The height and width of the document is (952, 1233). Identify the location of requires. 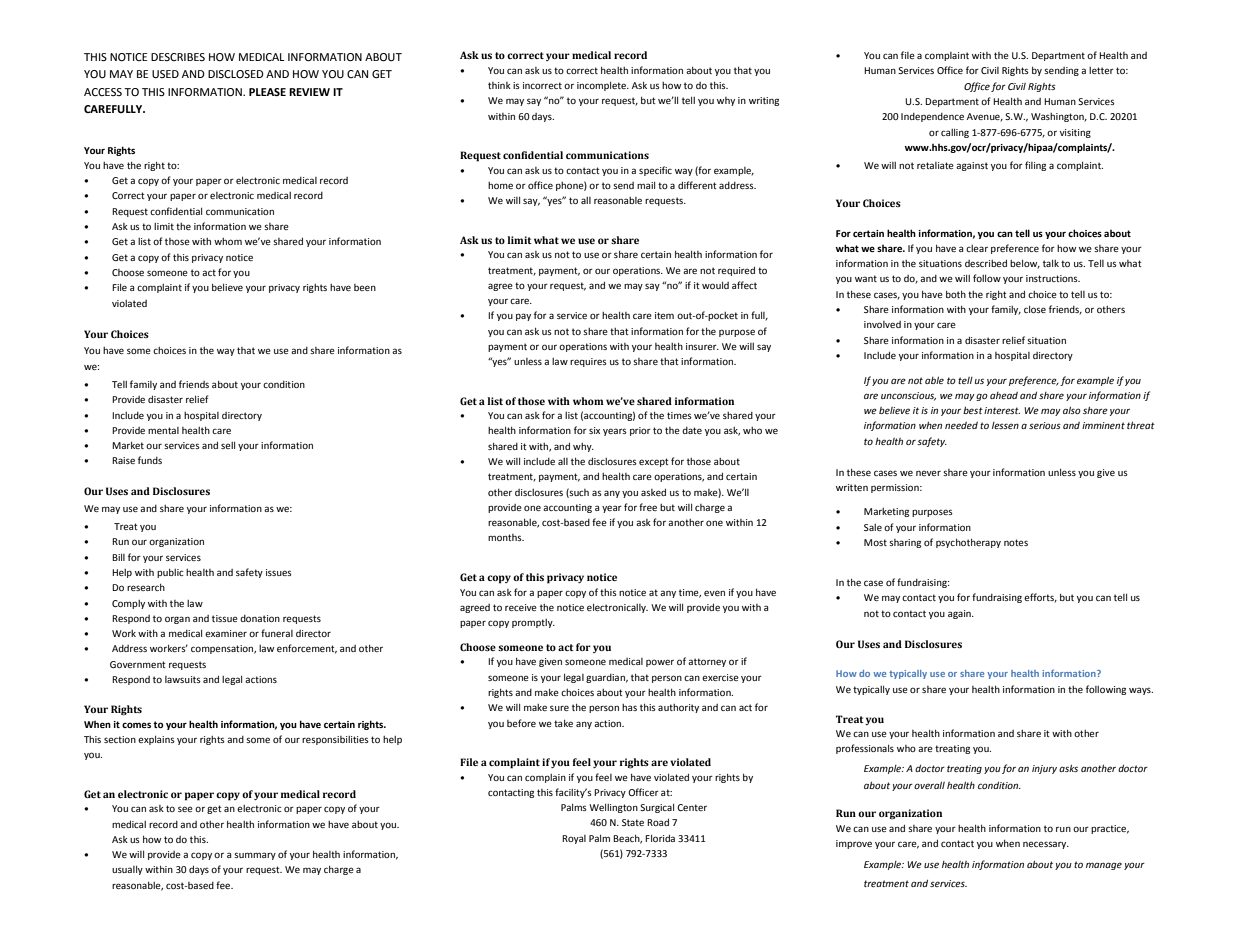
(588, 362).
